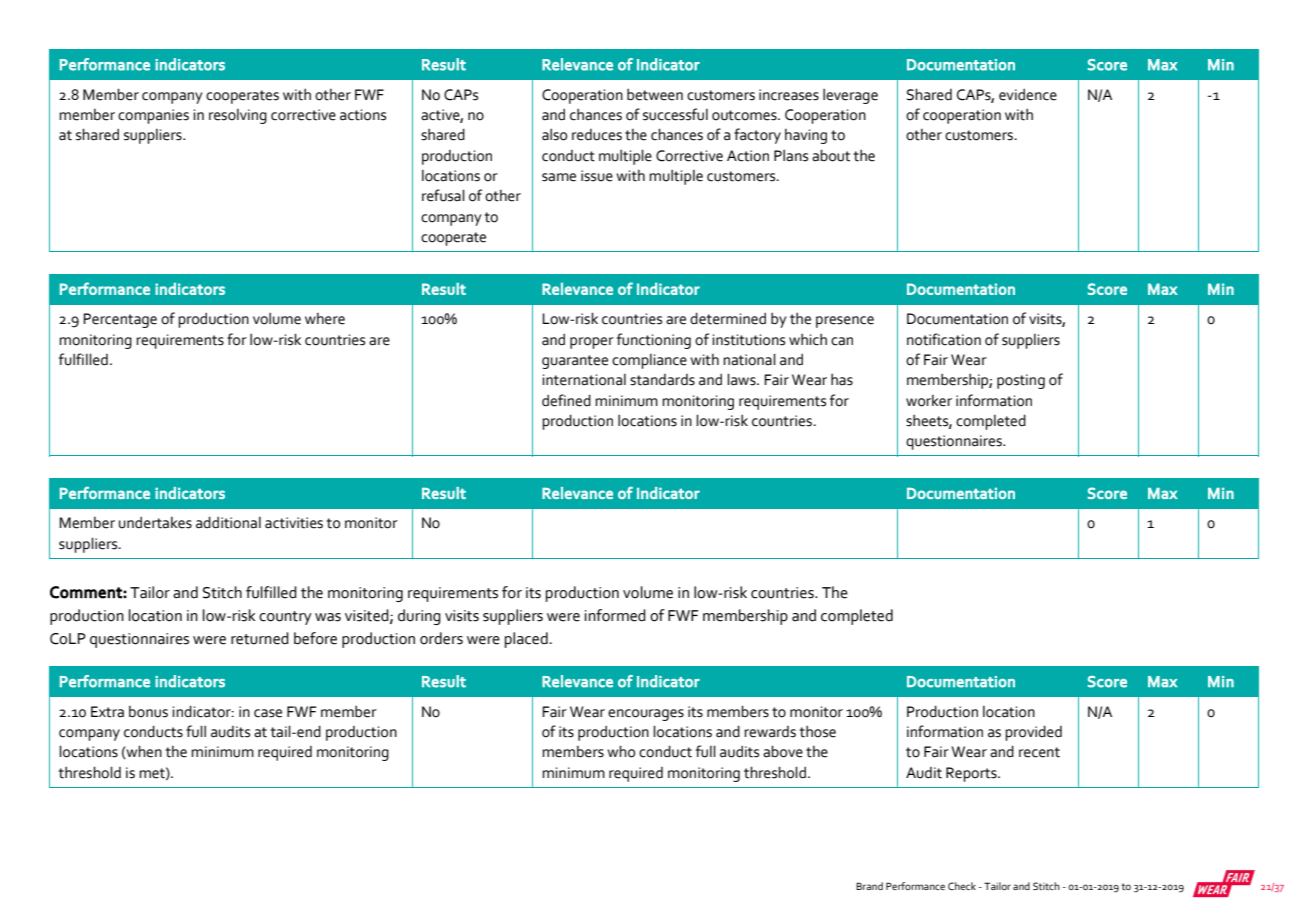 Image resolution: width=1308 pixels, height=924 pixels. Describe the element at coordinates (228, 522) in the screenshot. I see `additional` at that location.
